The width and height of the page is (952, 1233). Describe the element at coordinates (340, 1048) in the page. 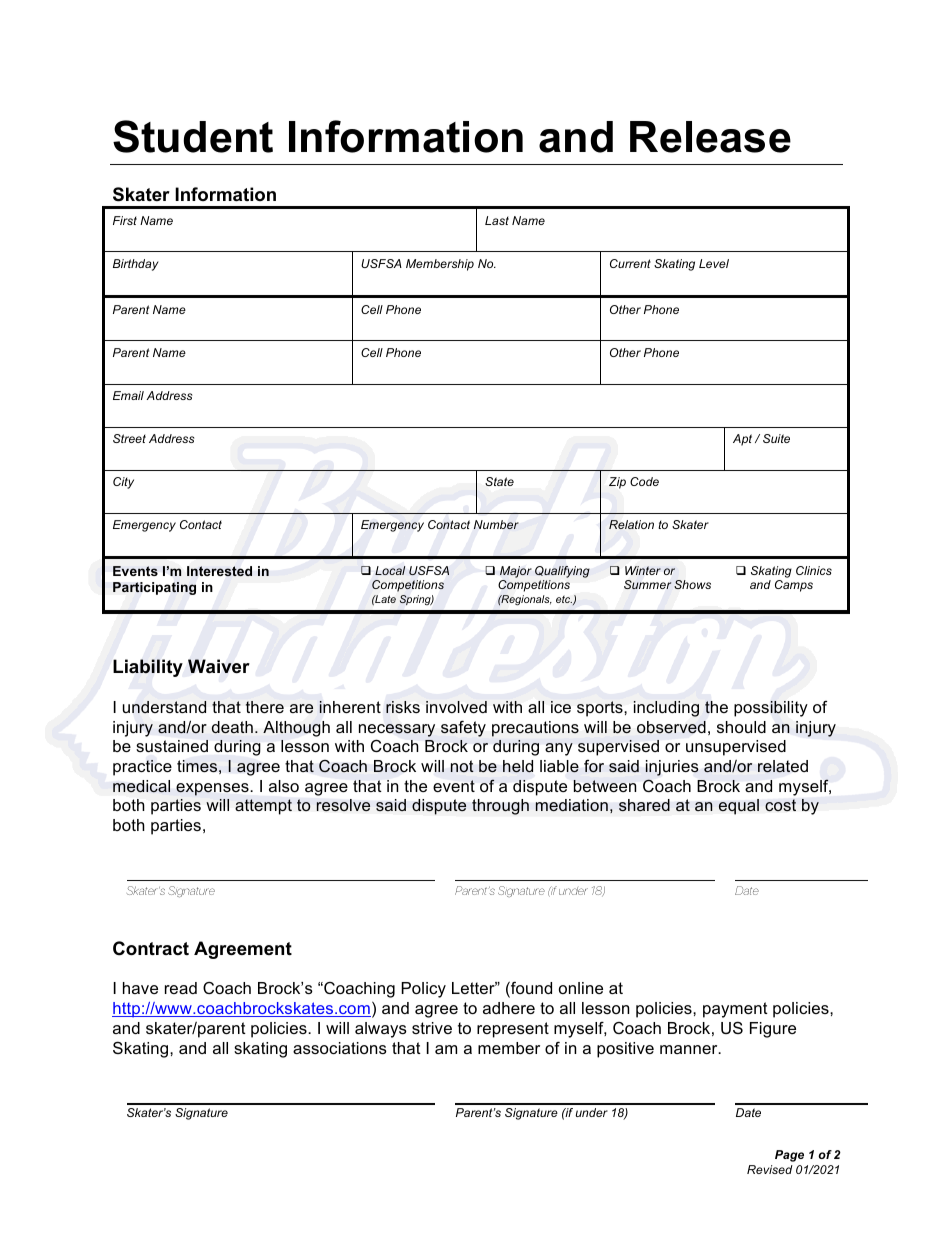

I see `associations` at that location.
